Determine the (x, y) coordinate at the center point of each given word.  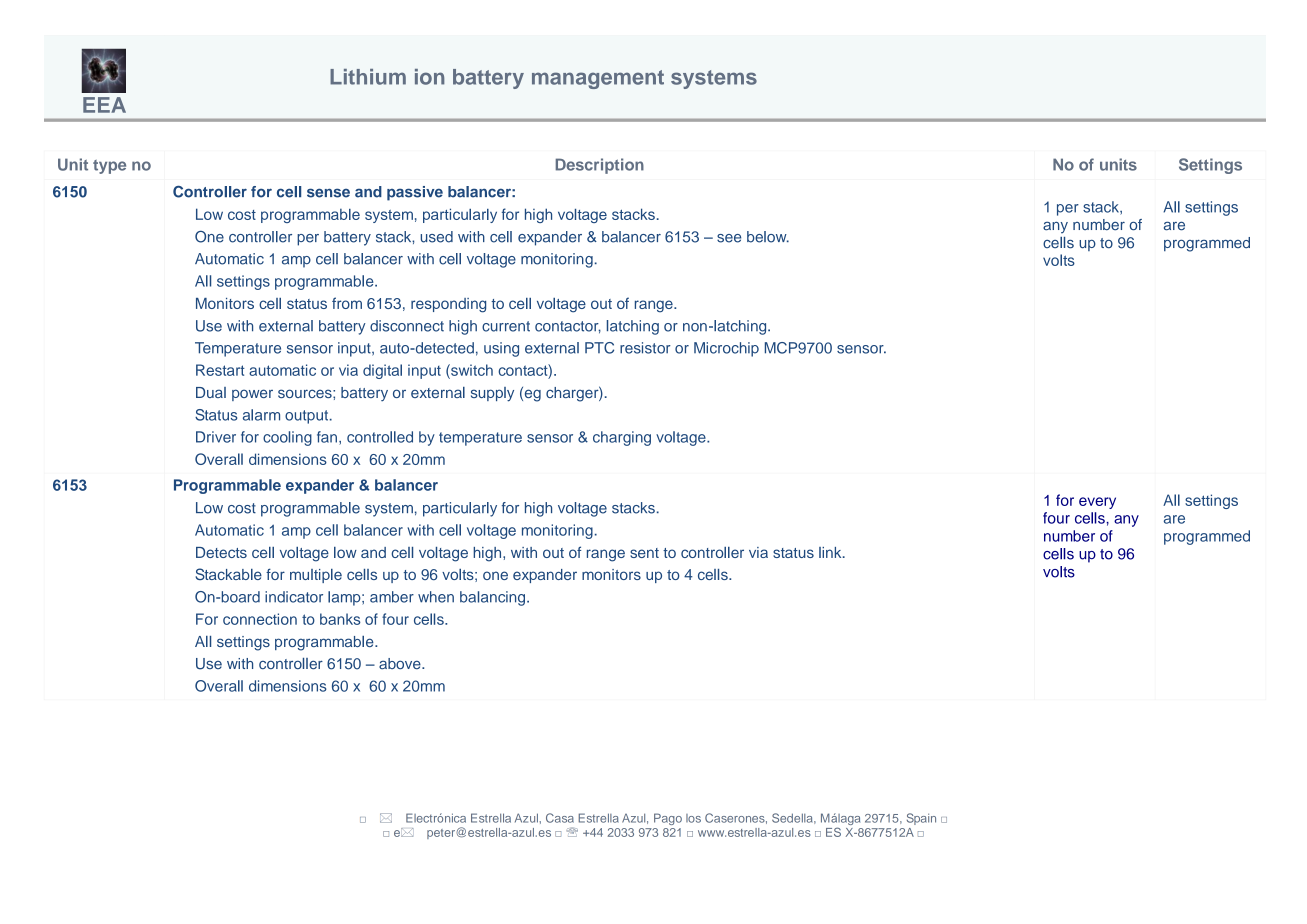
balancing (492, 598)
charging (622, 438)
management (598, 79)
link (831, 552)
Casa (560, 818)
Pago (668, 819)
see (729, 238)
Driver (216, 437)
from (347, 303)
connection (260, 619)
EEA (104, 105)
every (1097, 503)
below (768, 237)
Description (600, 166)
